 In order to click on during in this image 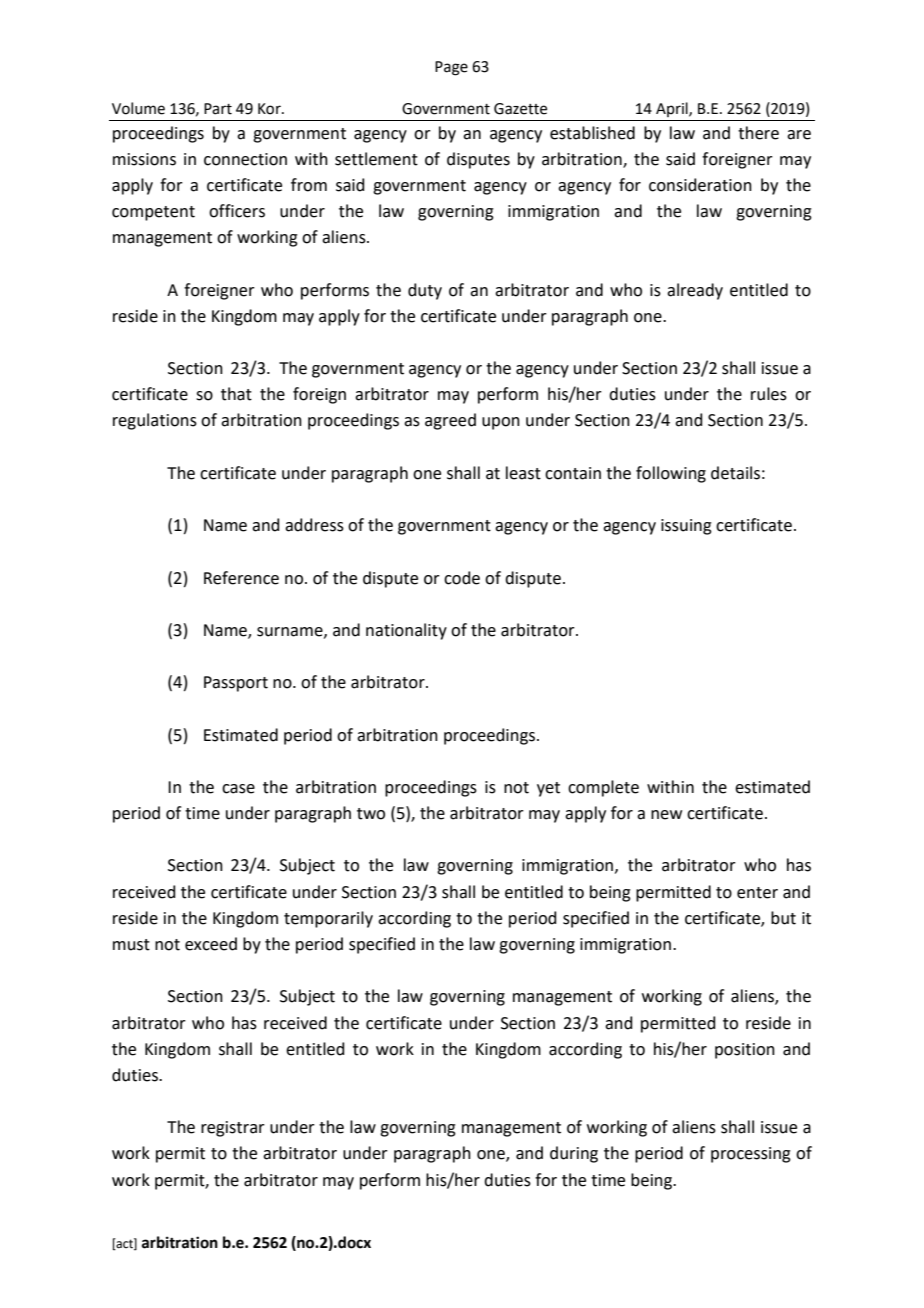, I will do `click(574, 1154)`.
